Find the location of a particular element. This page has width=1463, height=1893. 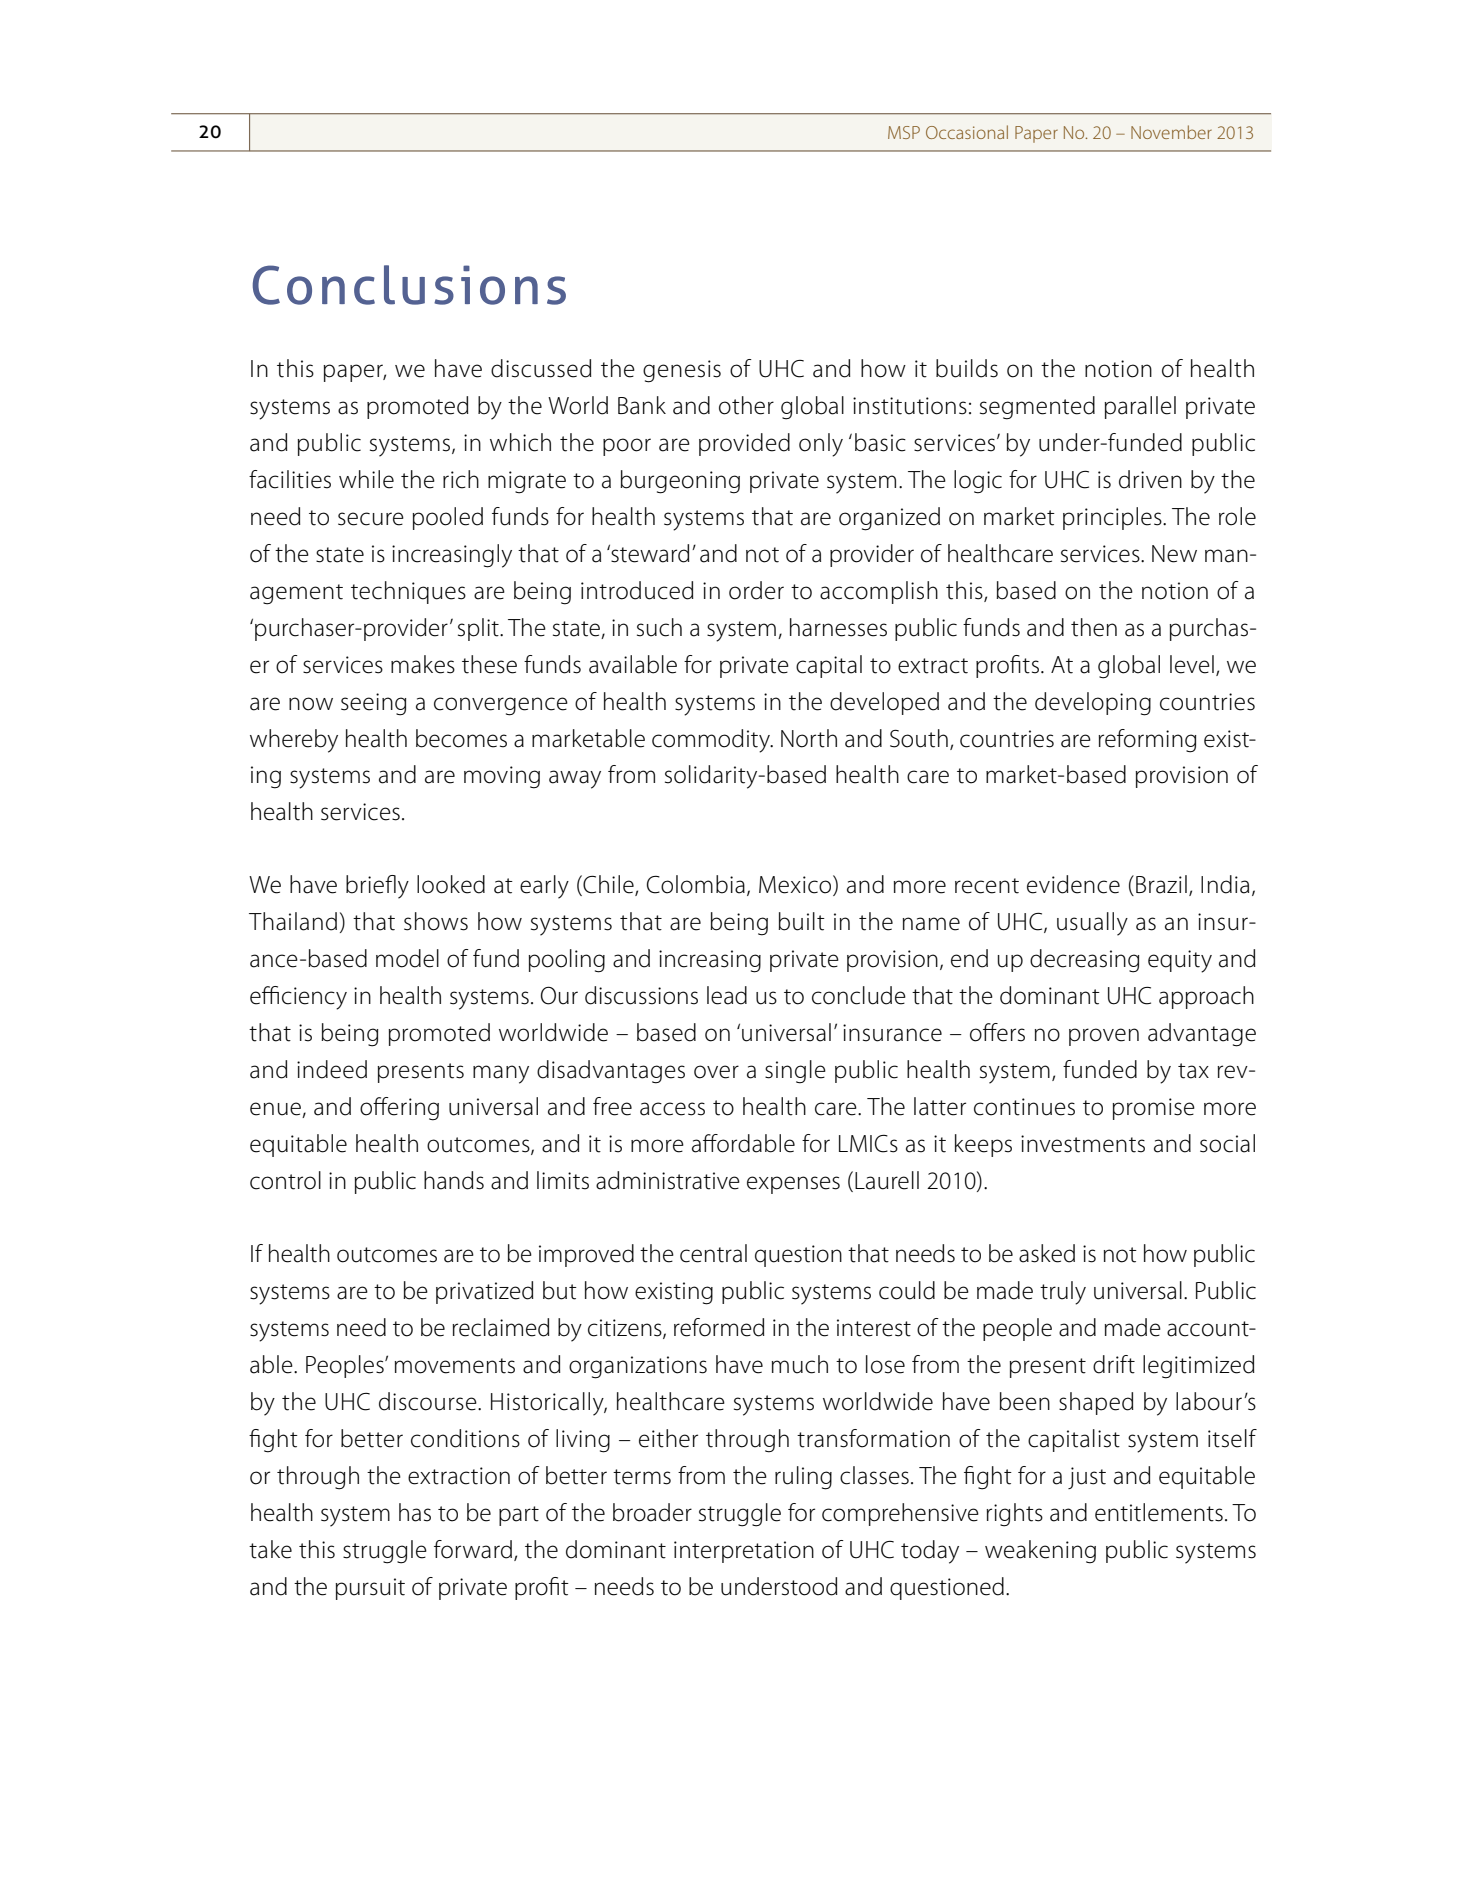

proven is located at coordinates (1104, 1037).
